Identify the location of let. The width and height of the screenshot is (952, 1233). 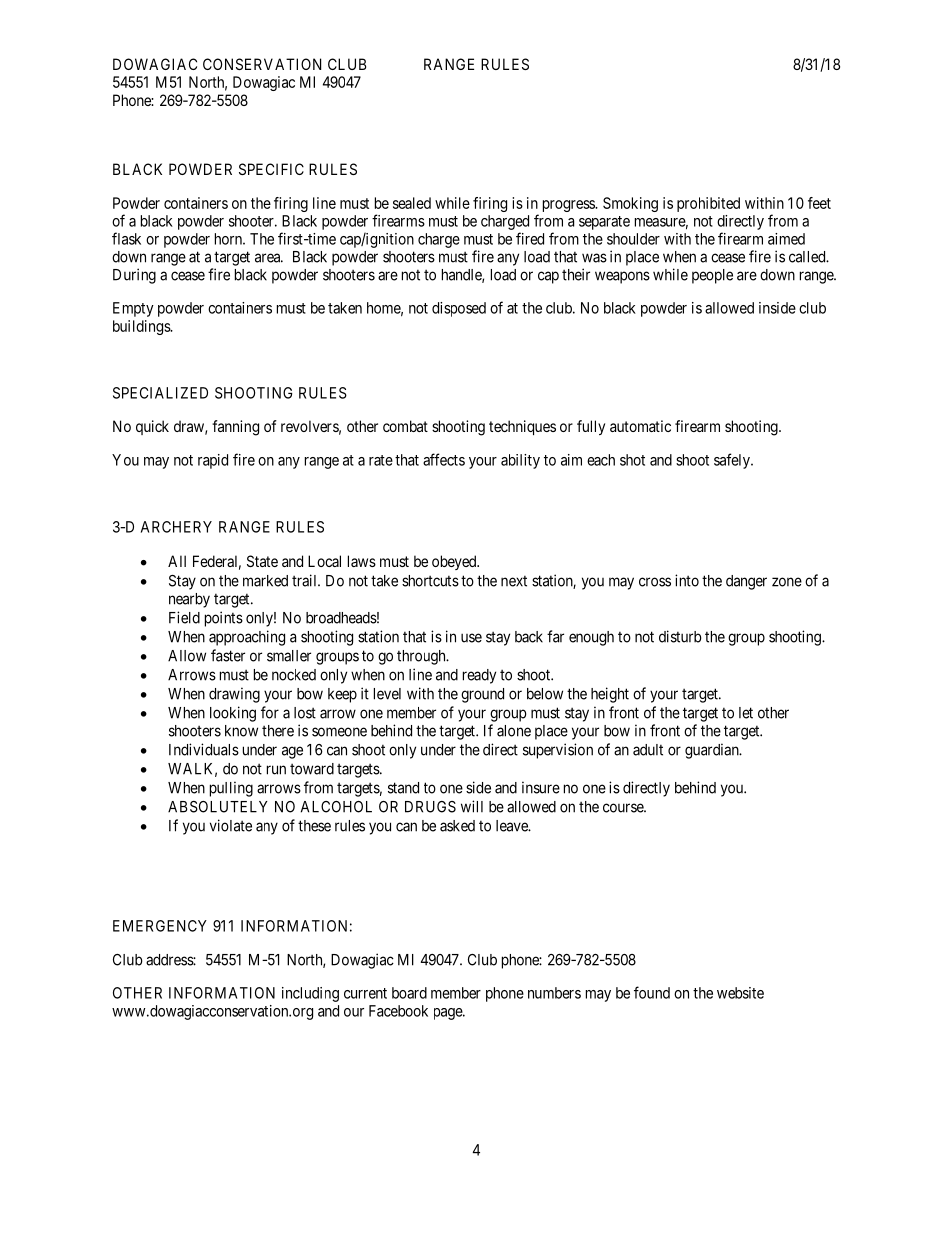
(746, 713).
